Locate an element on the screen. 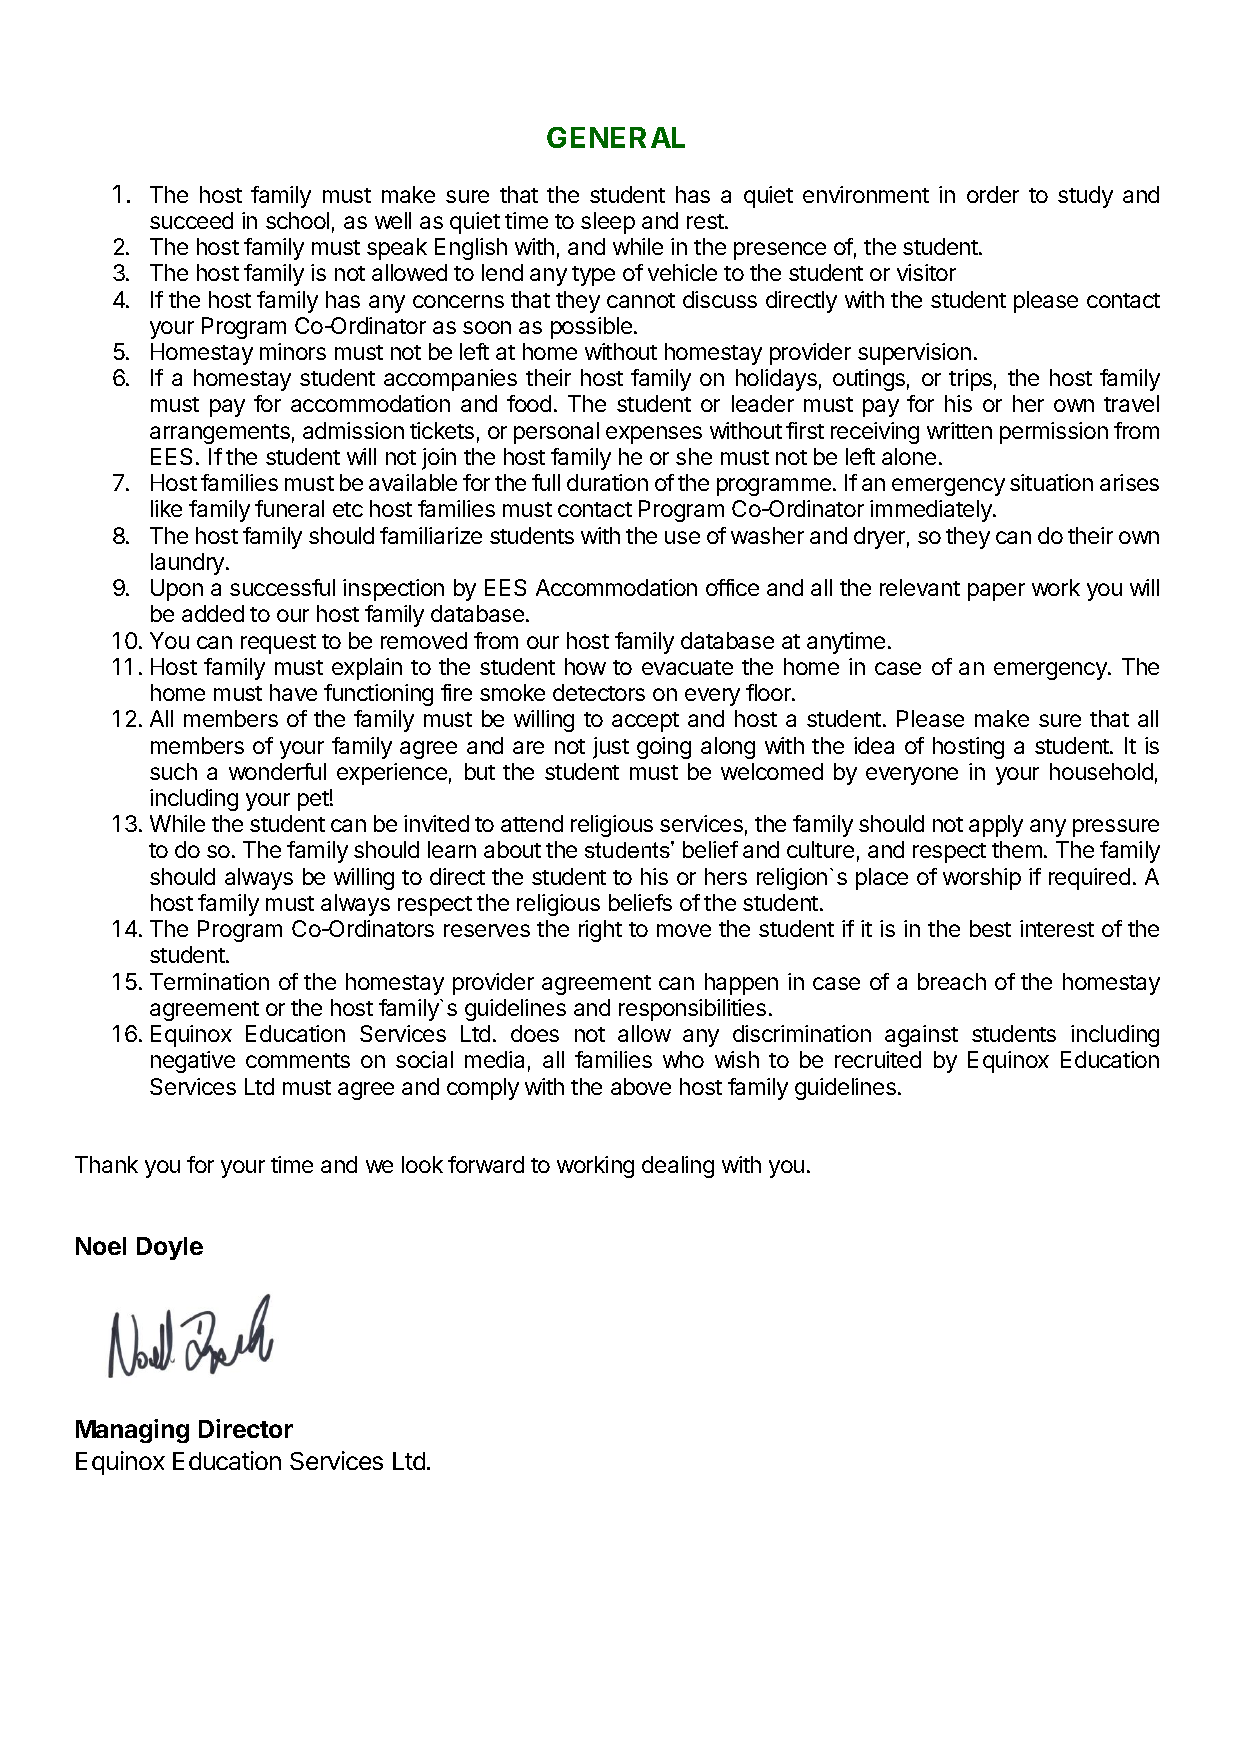 The image size is (1235, 1746). such is located at coordinates (173, 771).
